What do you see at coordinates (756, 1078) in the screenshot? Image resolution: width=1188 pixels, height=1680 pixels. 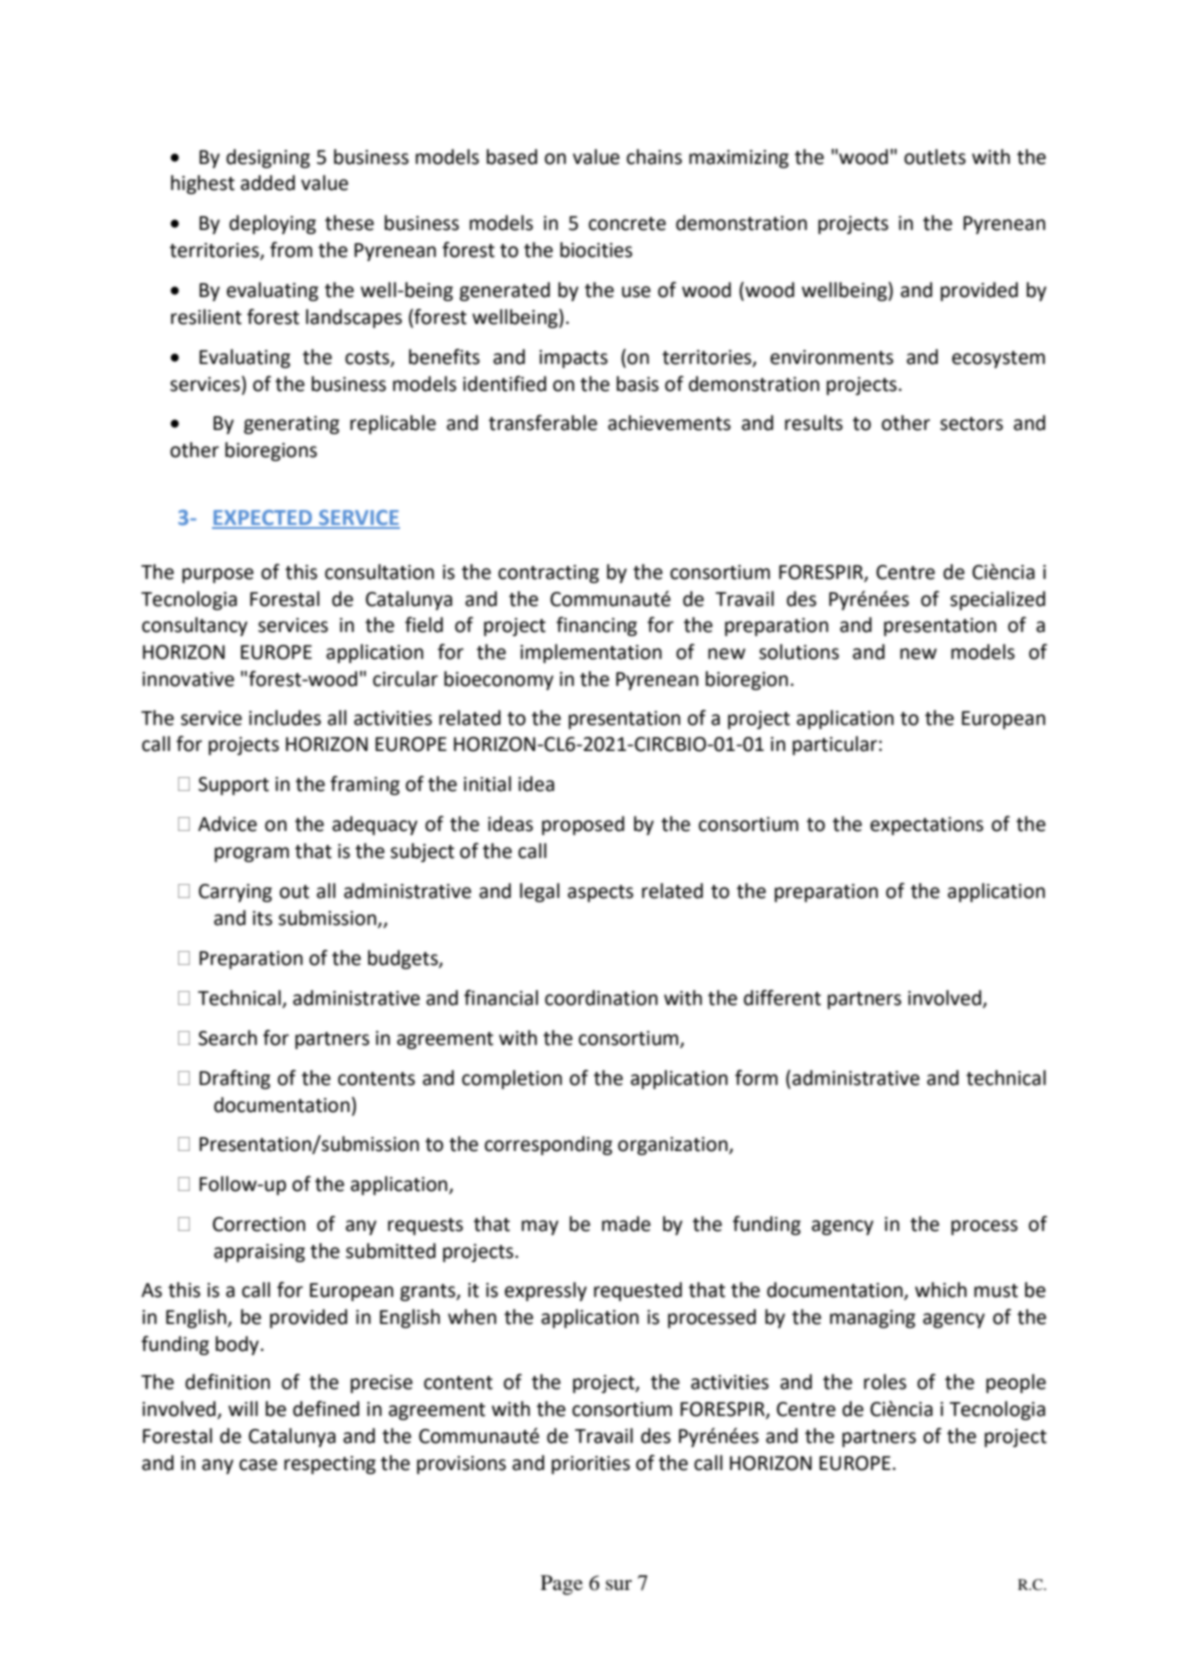 I see `form` at bounding box center [756, 1078].
